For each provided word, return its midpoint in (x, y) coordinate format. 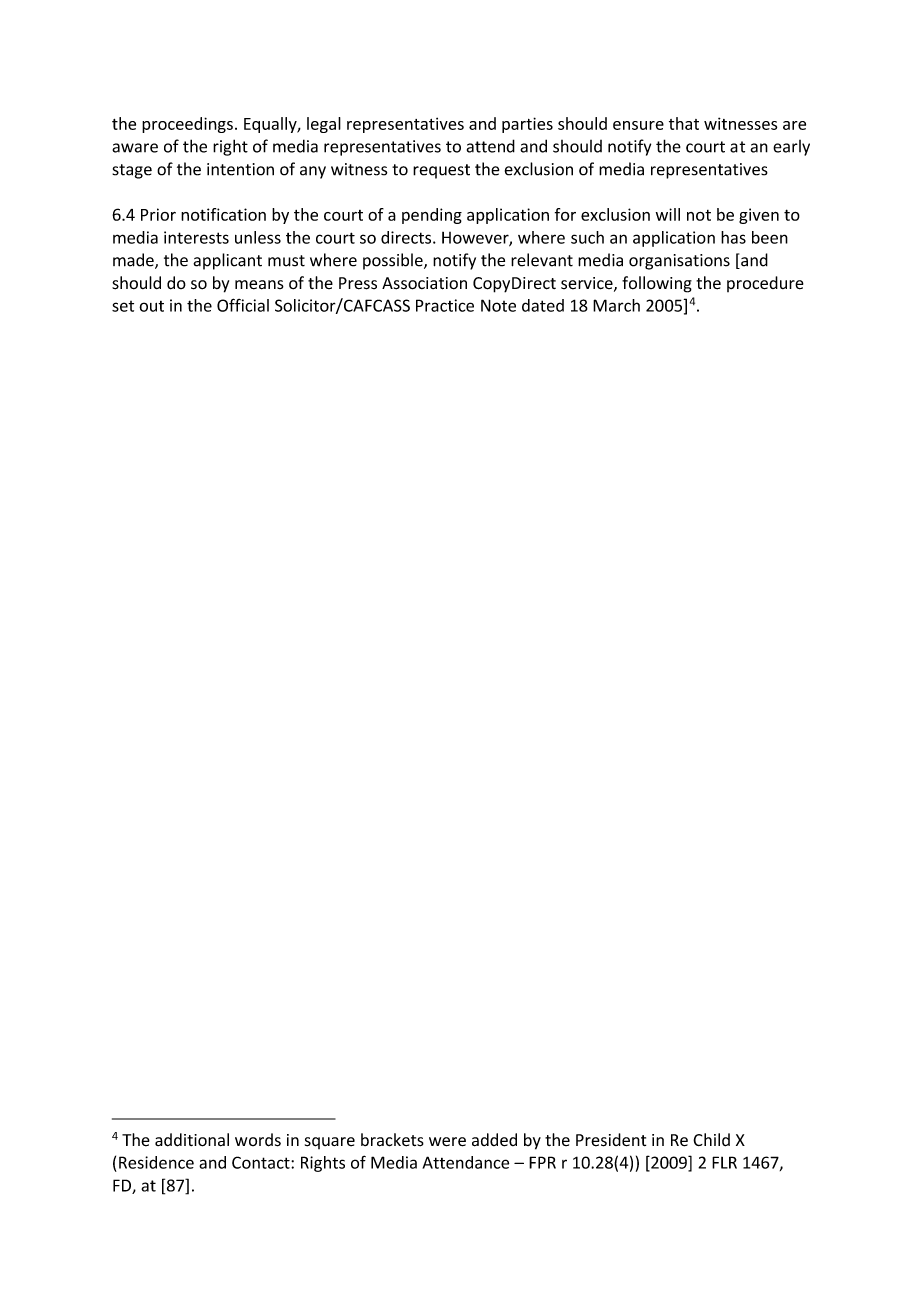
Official (243, 305)
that (684, 123)
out (151, 306)
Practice (445, 305)
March (616, 305)
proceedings (187, 125)
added (494, 1140)
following (657, 284)
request (441, 171)
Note (498, 305)
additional (192, 1140)
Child (711, 1140)
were (447, 1142)
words (258, 1140)
